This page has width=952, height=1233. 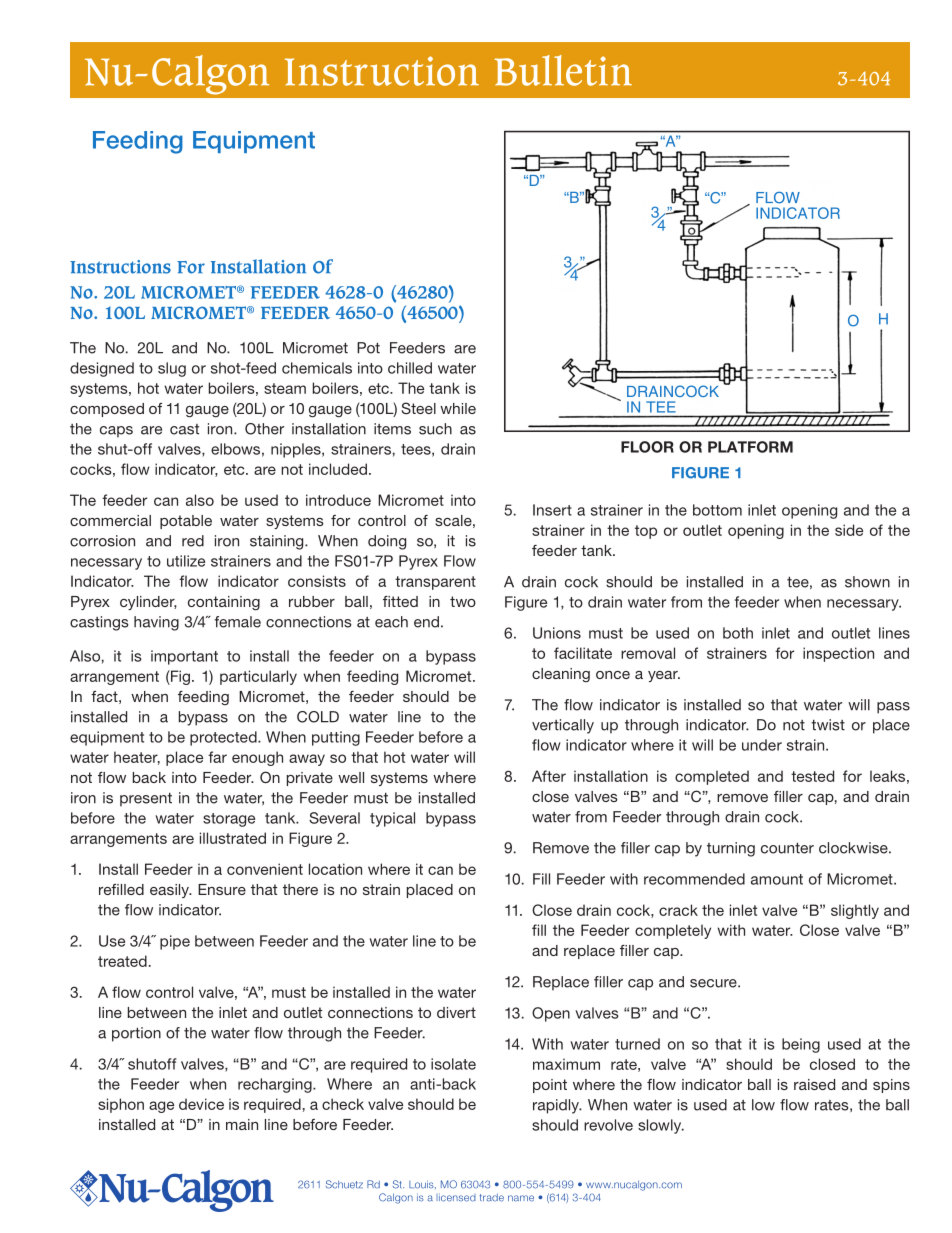 I want to click on side, so click(x=849, y=530).
